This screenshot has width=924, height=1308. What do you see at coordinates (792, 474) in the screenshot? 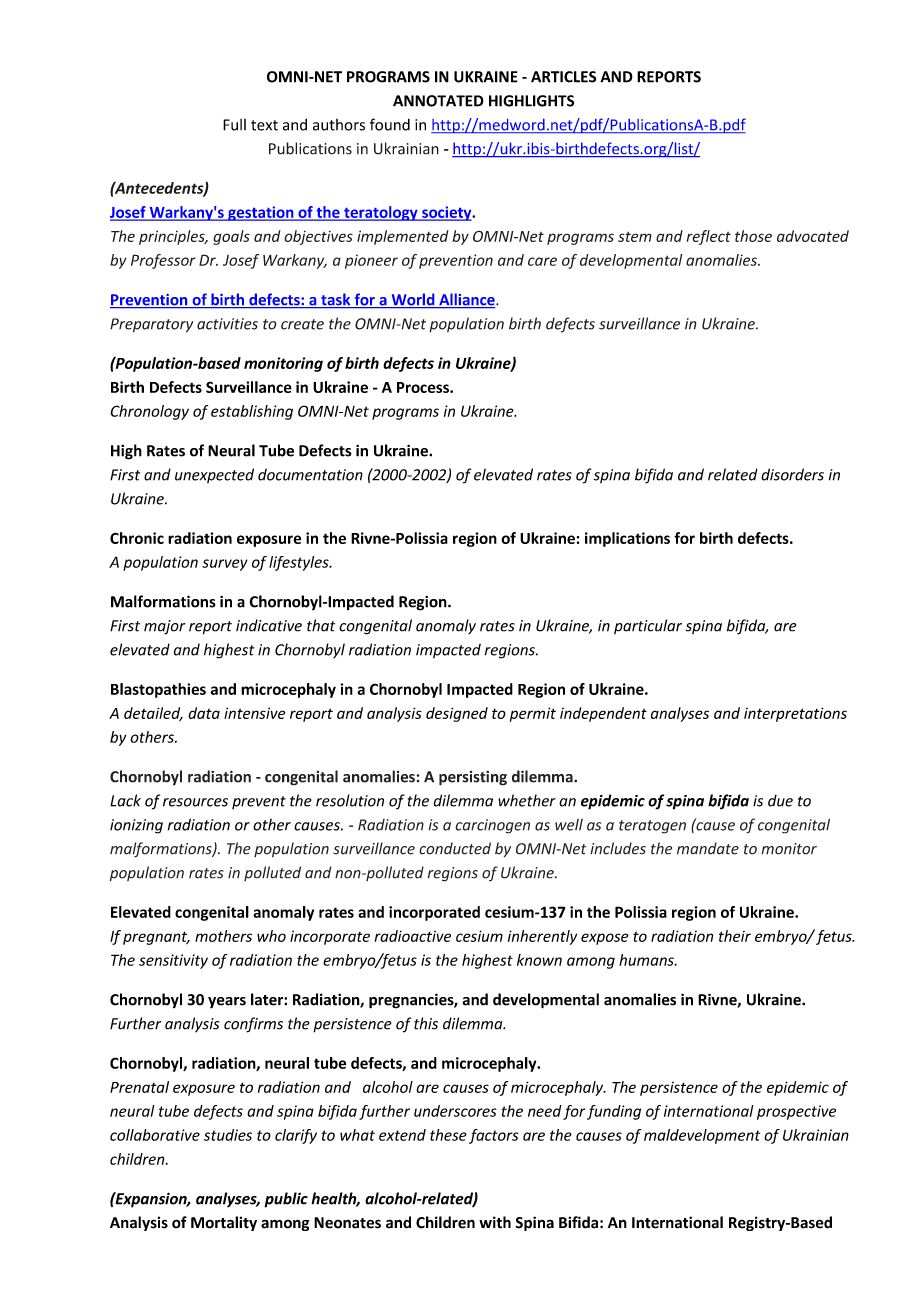
I see `disorders` at bounding box center [792, 474].
